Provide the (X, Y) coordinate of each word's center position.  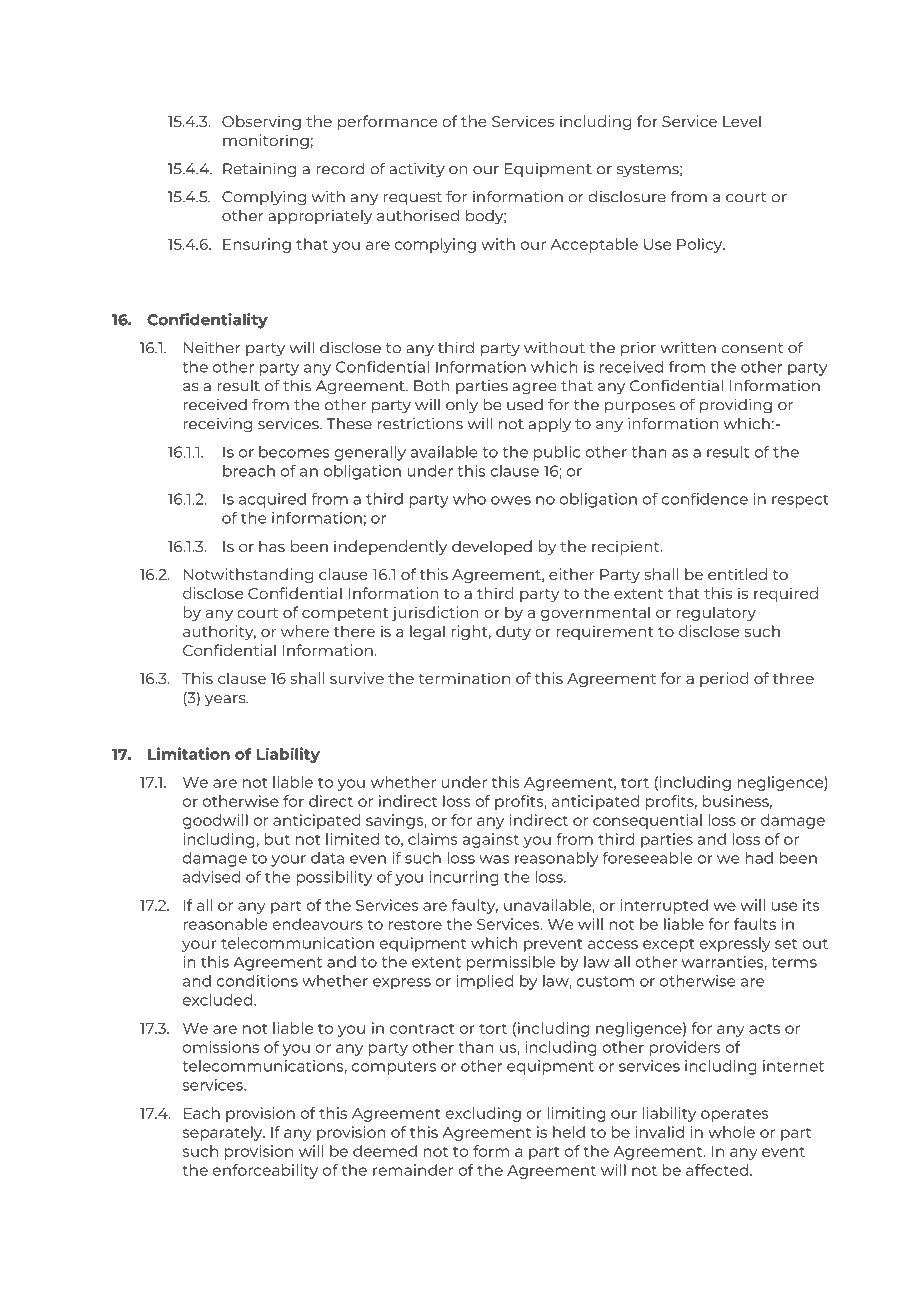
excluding (483, 1114)
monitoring (266, 141)
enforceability (265, 1171)
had (759, 858)
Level (742, 121)
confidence (705, 499)
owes (511, 500)
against (491, 840)
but (277, 839)
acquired (272, 500)
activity (417, 170)
